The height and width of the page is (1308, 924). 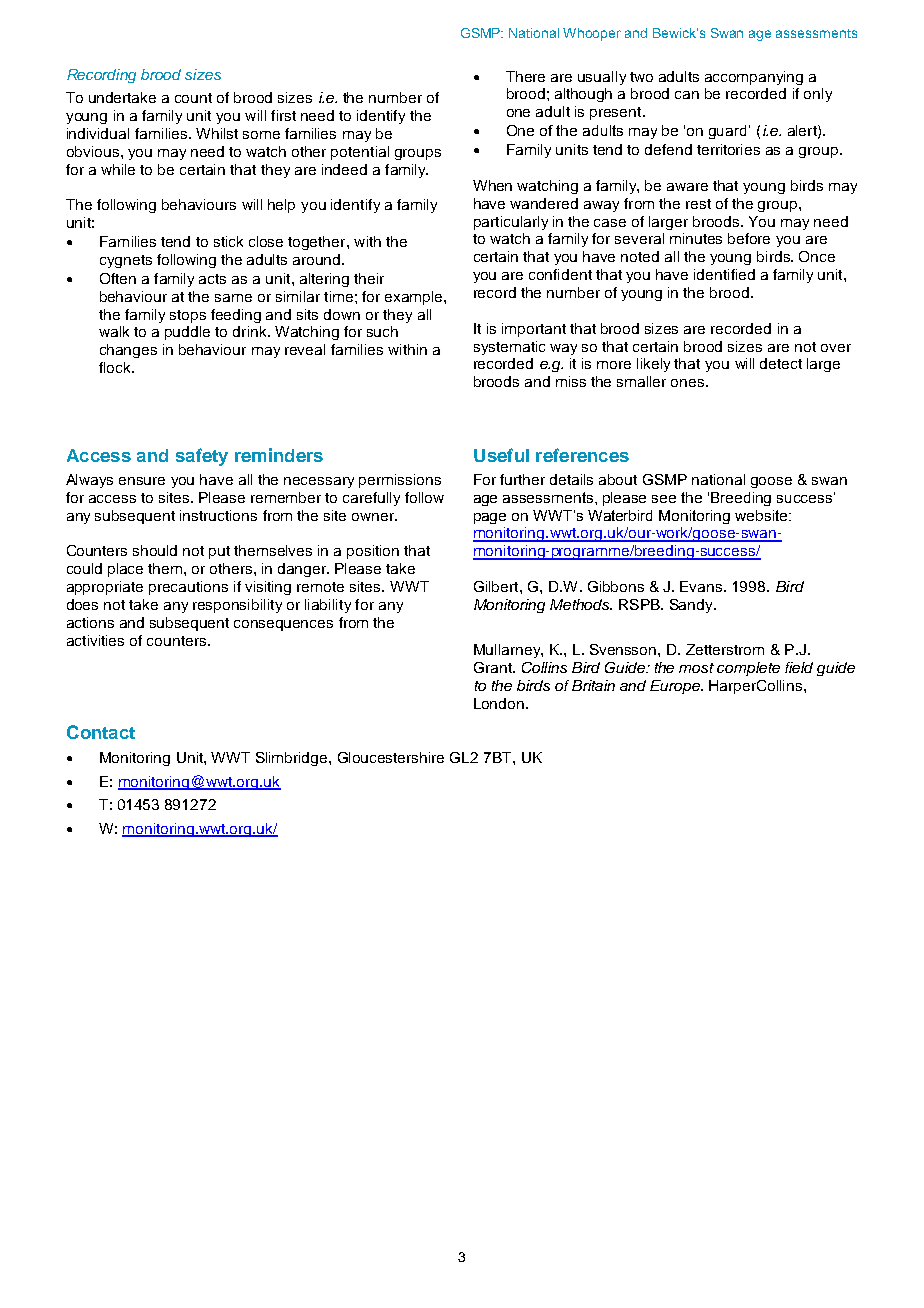 I want to click on see, so click(x=664, y=499).
